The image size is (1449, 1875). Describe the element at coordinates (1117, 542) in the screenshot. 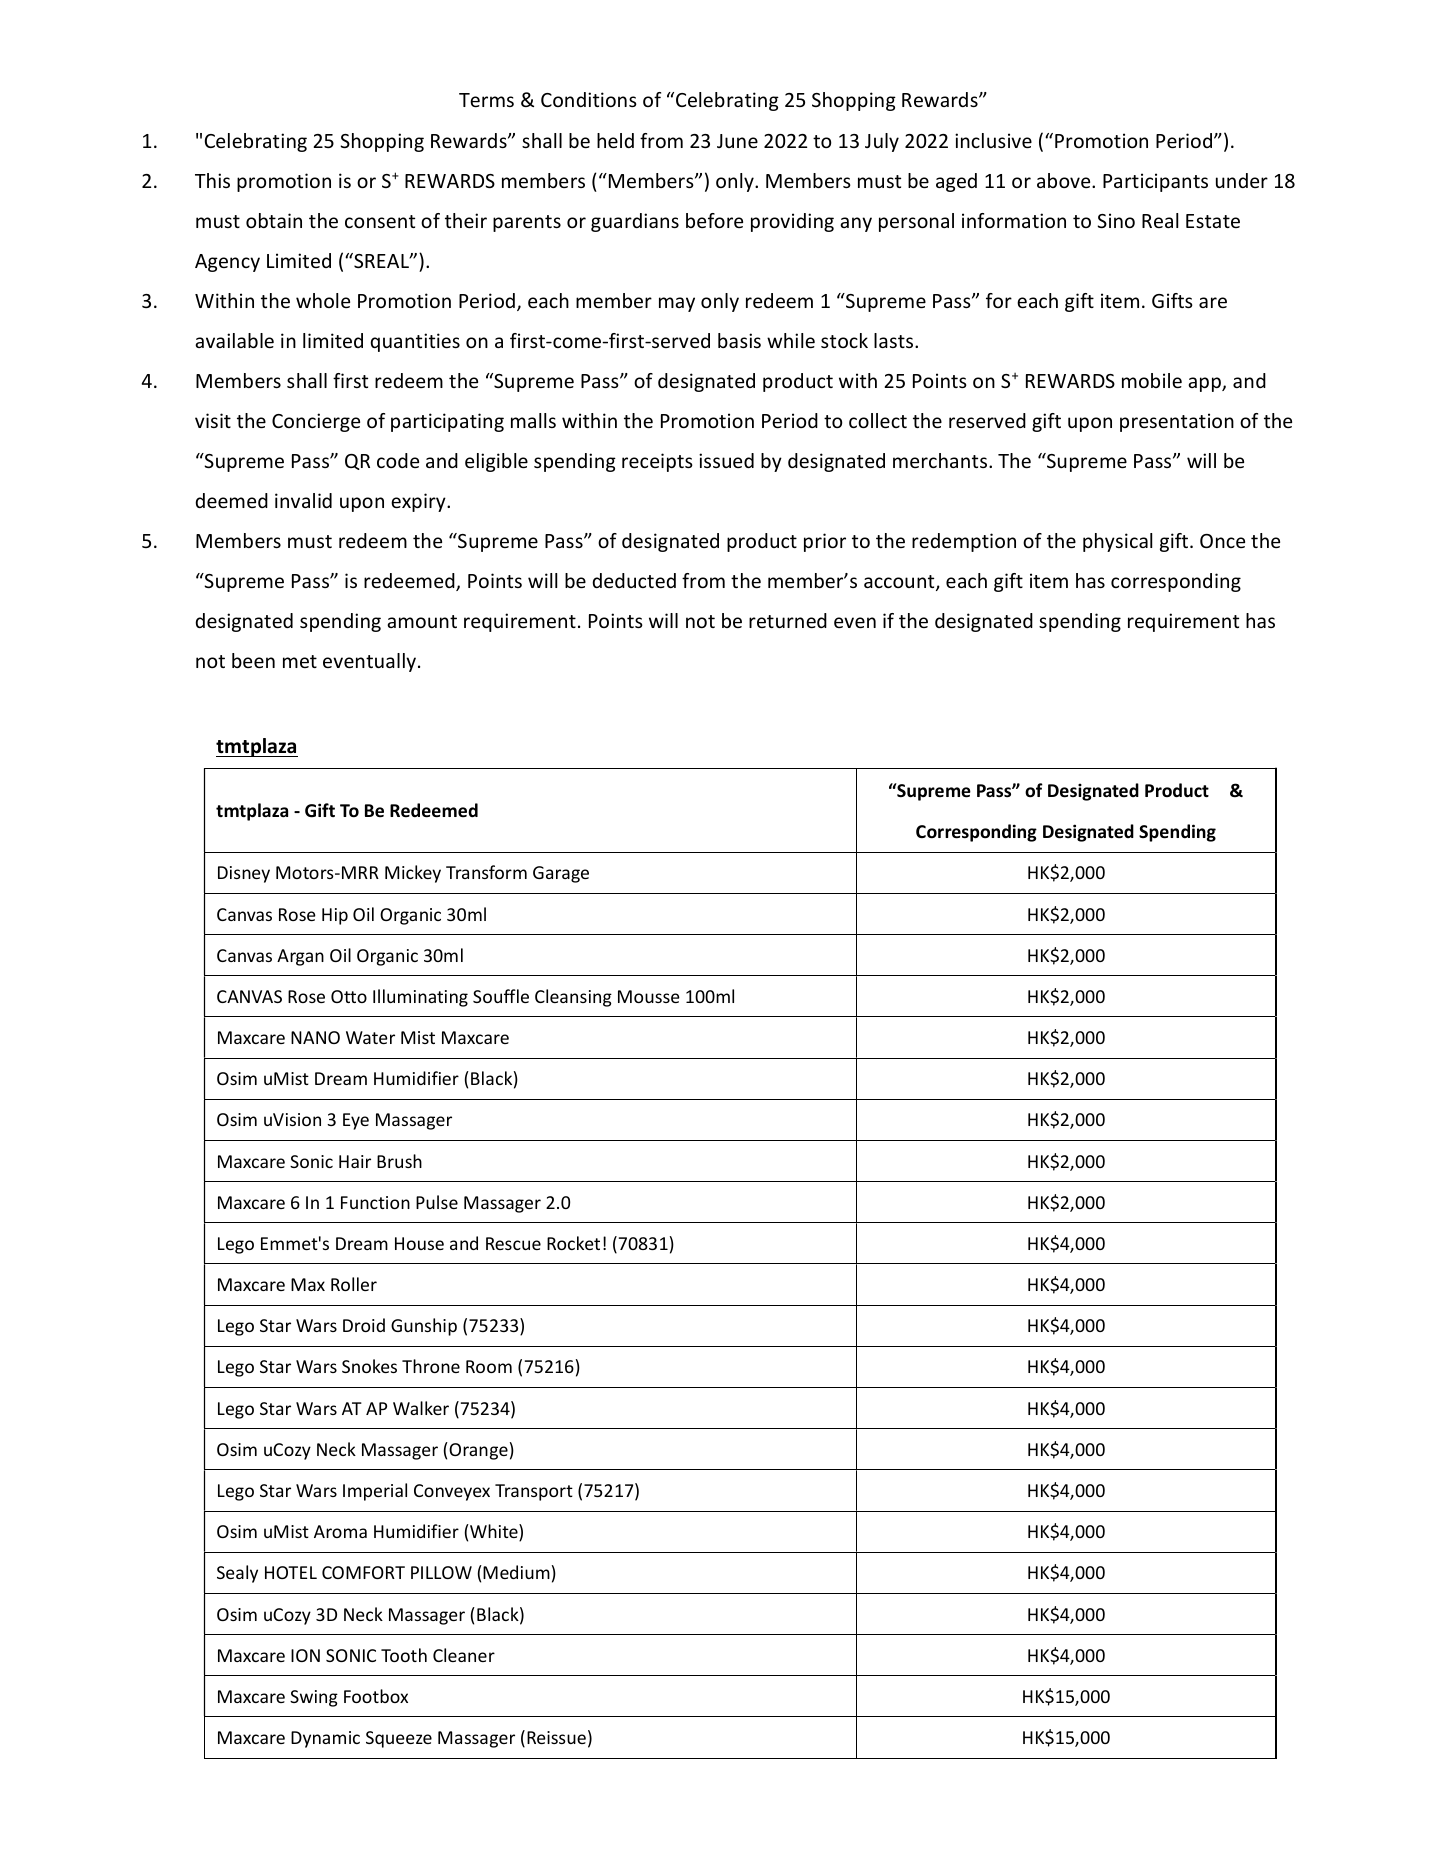

I see `physical` at that location.
